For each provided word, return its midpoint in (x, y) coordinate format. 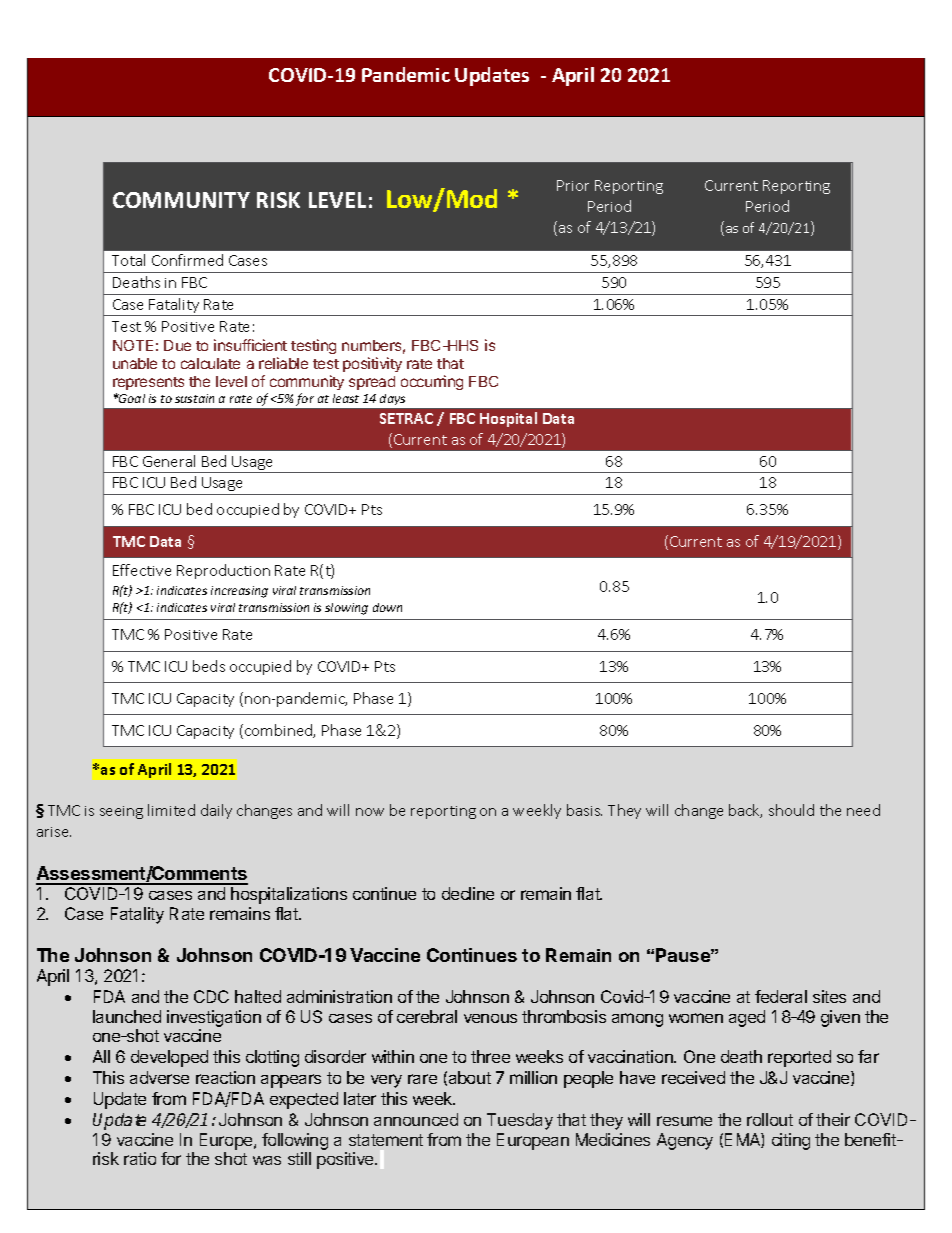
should (791, 810)
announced (416, 1119)
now (370, 812)
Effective (142, 570)
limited (171, 810)
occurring (432, 382)
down (387, 607)
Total (128, 260)
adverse (159, 1077)
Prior (573, 185)
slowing (346, 609)
